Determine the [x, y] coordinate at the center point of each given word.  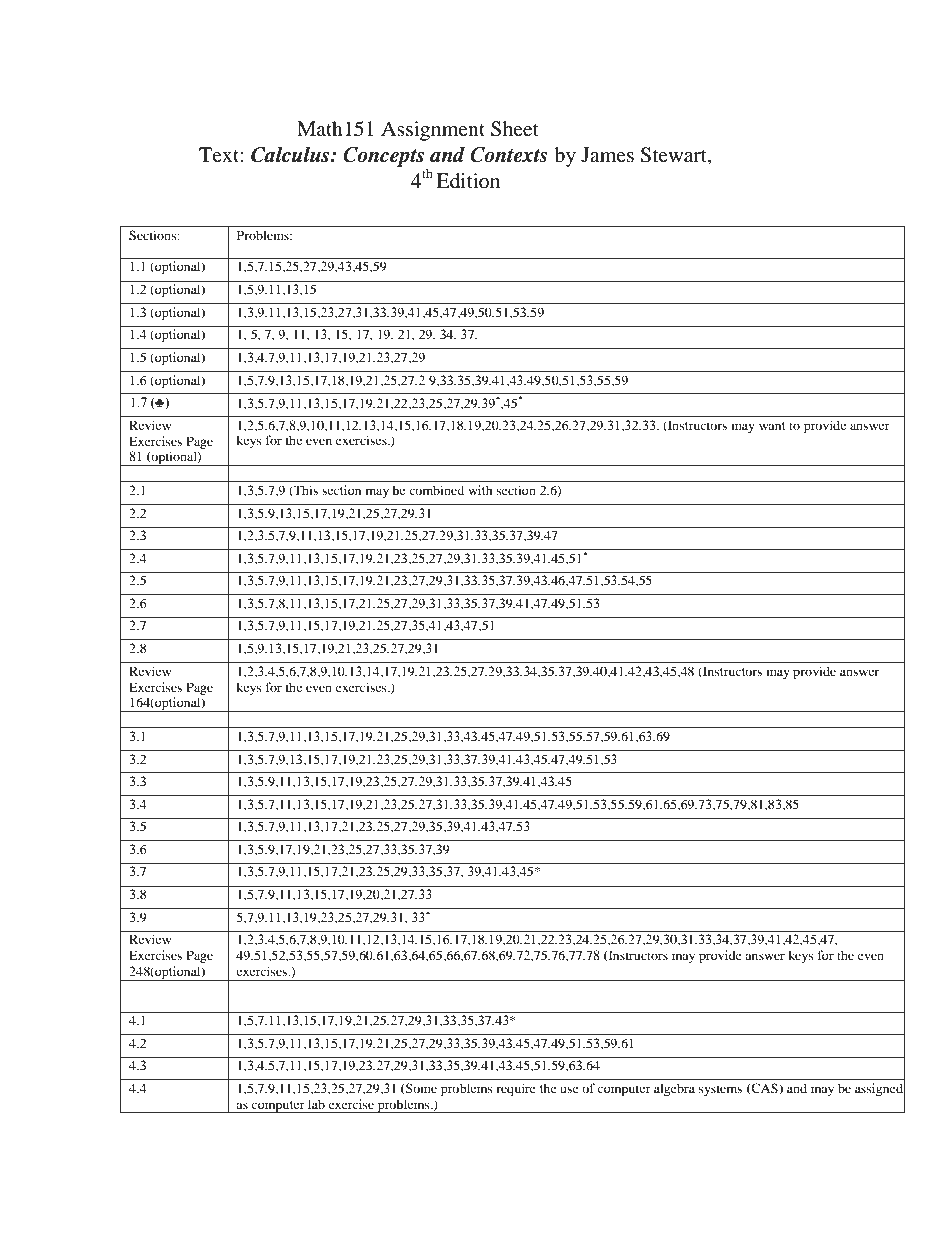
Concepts [383, 157]
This [305, 491]
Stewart [674, 156]
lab [316, 1104]
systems [720, 1090]
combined [436, 490]
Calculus [291, 155]
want [772, 426]
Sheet [515, 129]
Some [420, 1089]
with [480, 490]
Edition [468, 181]
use [569, 1089]
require [516, 1089]
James [607, 154]
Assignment [433, 131]
